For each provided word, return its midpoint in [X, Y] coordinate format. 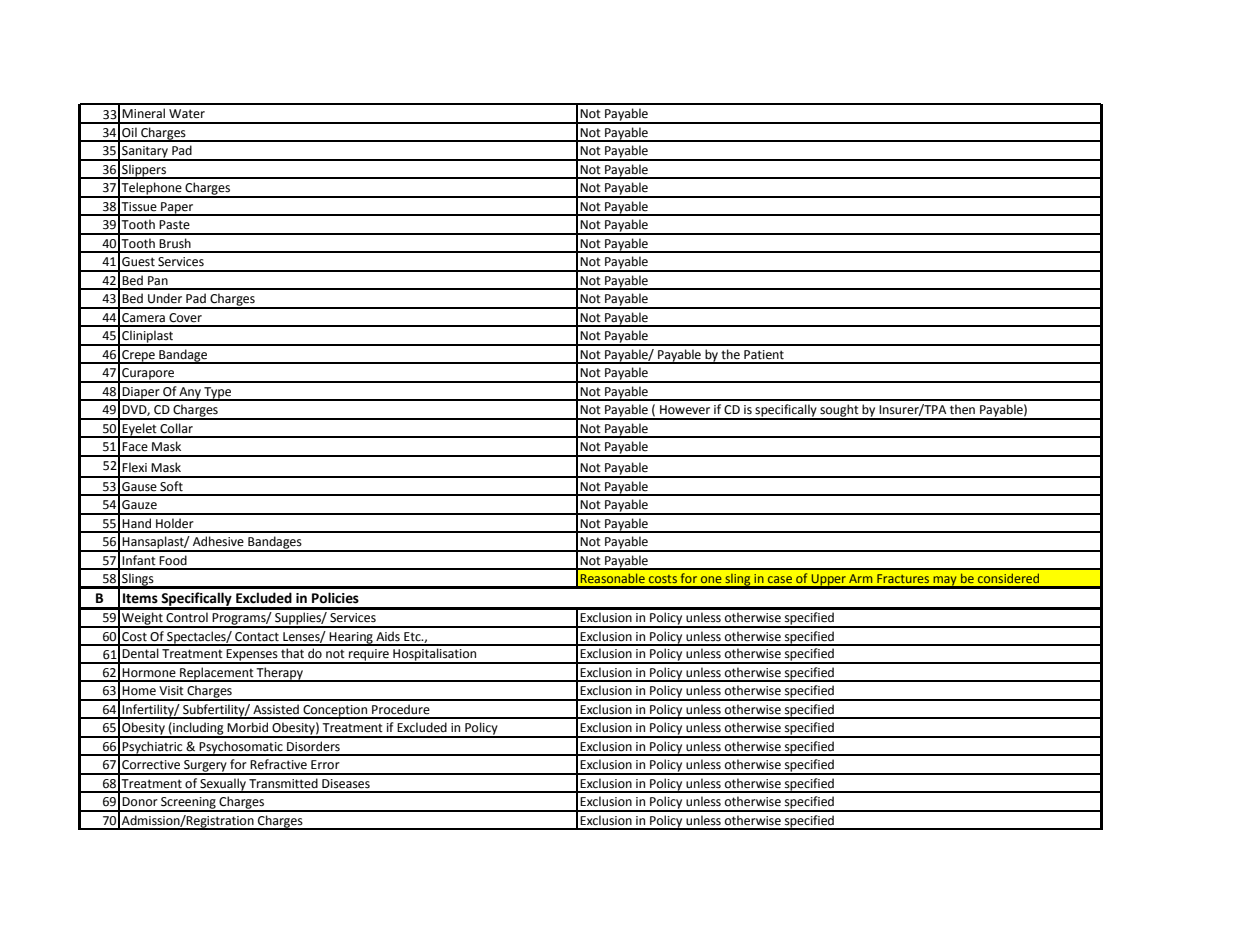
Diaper [141, 394]
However [685, 410]
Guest [138, 262]
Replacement [217, 674]
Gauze [139, 505]
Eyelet [140, 430]
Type [218, 394]
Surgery [205, 767]
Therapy [280, 674]
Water [187, 114]
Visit [171, 691]
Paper [177, 209]
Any [190, 394]
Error [325, 765]
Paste [174, 225]
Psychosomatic [241, 748]
